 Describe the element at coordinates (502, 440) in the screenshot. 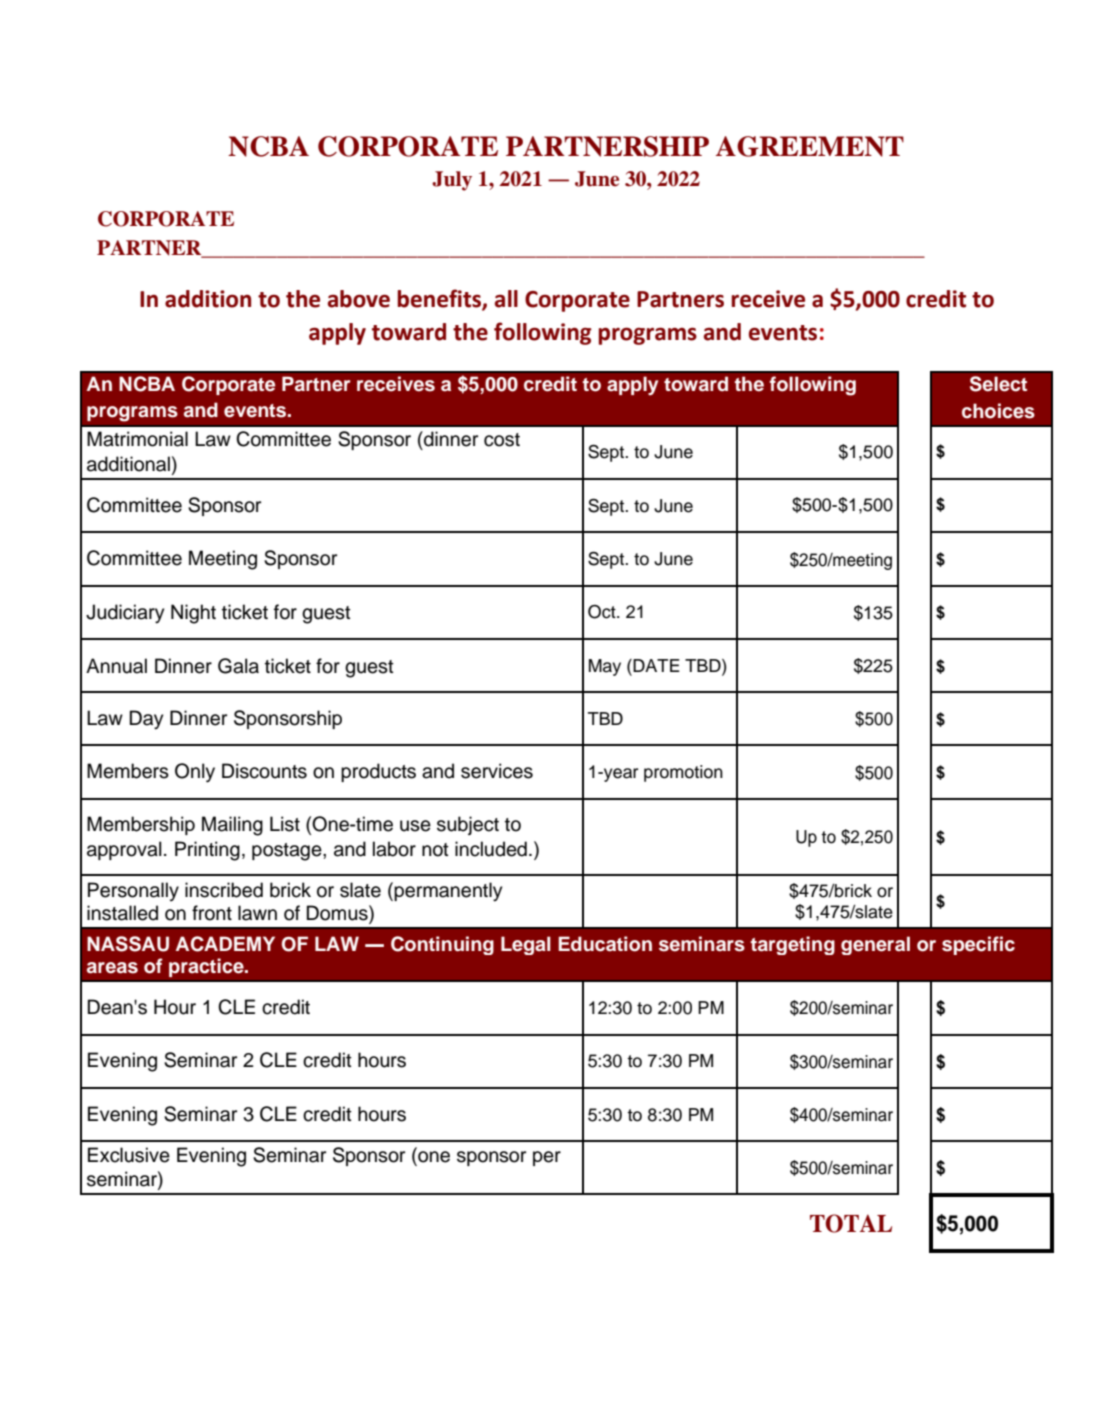

I see `cost` at that location.
